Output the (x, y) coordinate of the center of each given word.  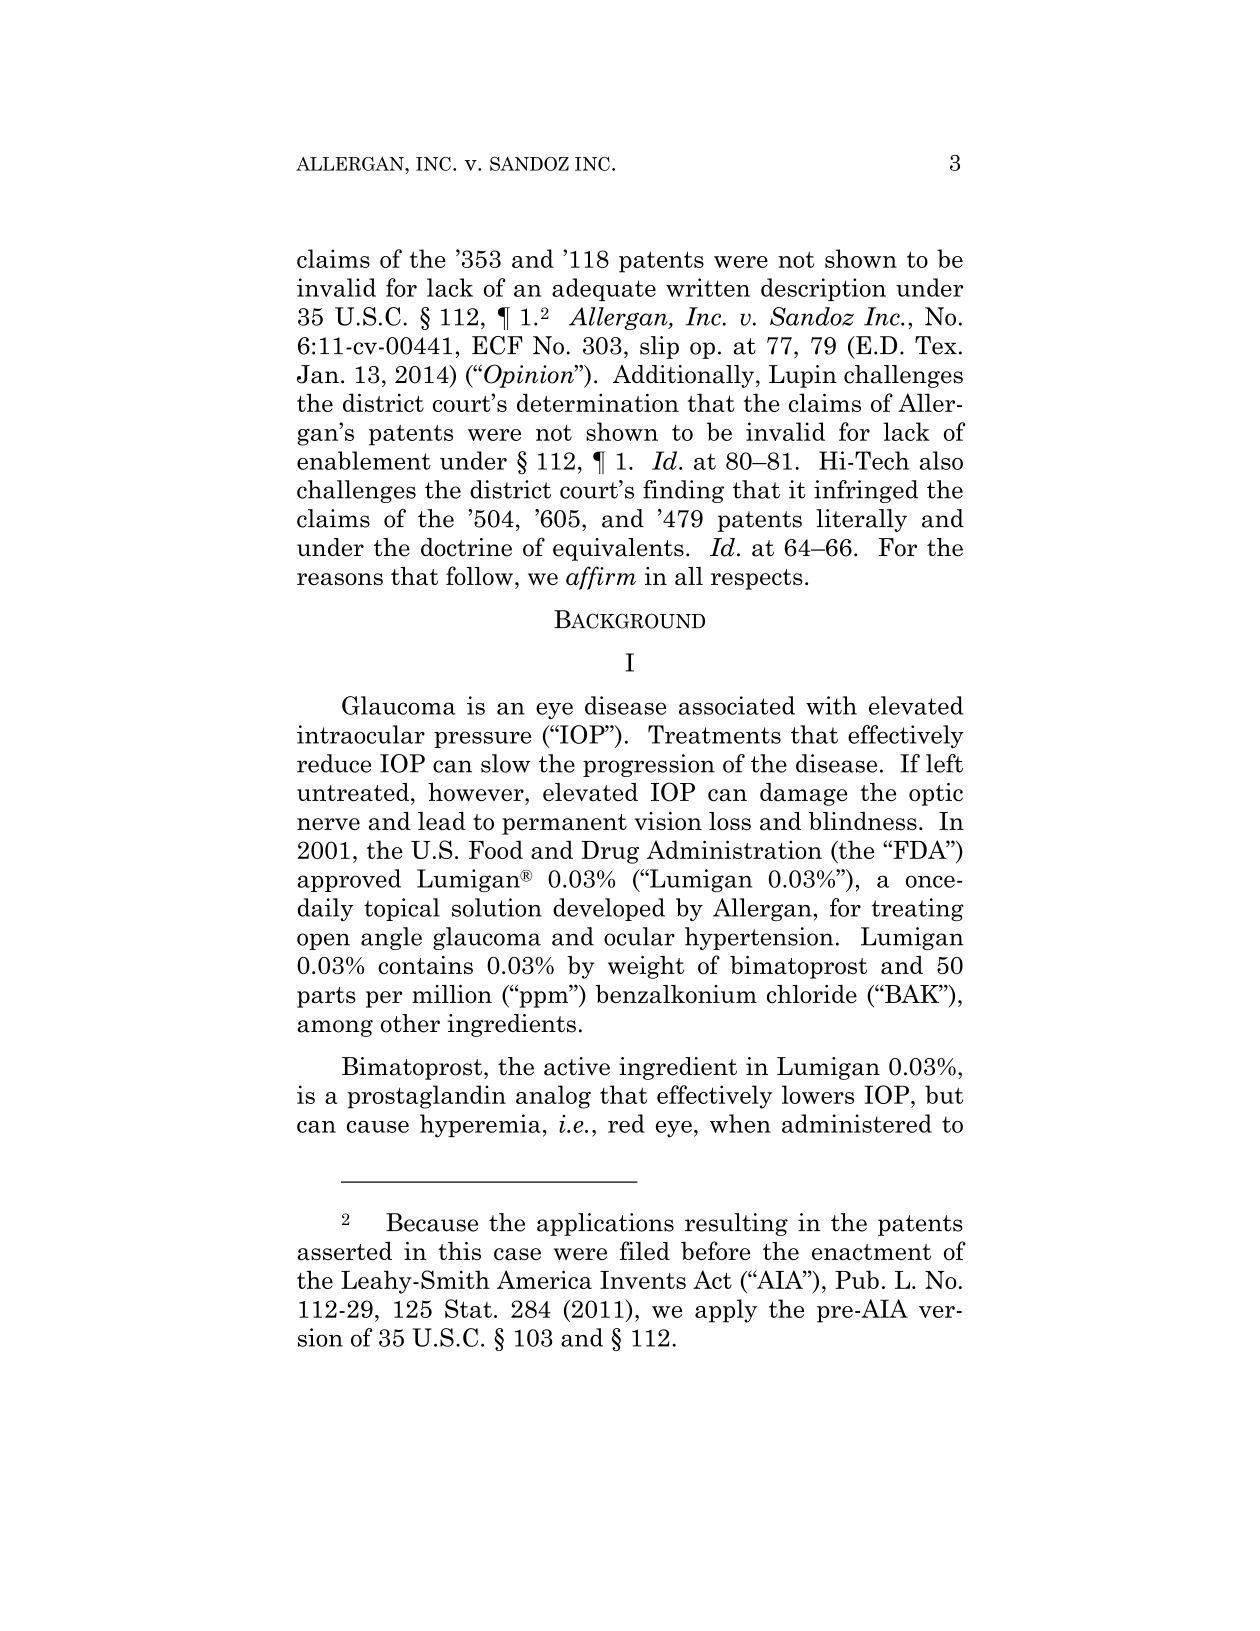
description (823, 289)
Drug (610, 852)
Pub (857, 1279)
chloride (812, 994)
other (410, 1023)
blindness (863, 821)
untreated (354, 792)
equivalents (618, 549)
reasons (340, 579)
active (577, 1066)
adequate (604, 289)
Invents (643, 1280)
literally (861, 520)
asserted (344, 1251)
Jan (318, 374)
